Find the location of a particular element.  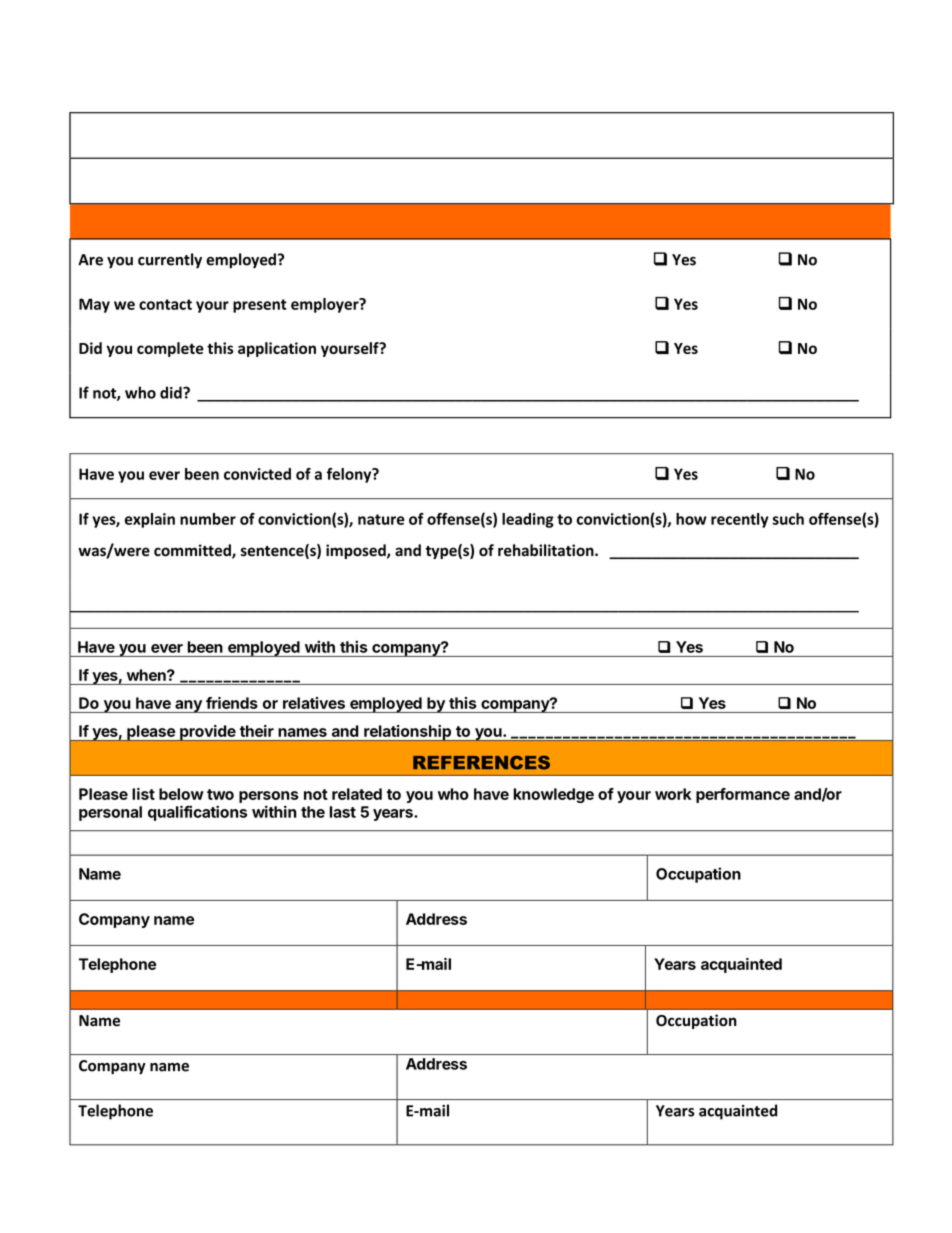

relatives is located at coordinates (314, 703).
